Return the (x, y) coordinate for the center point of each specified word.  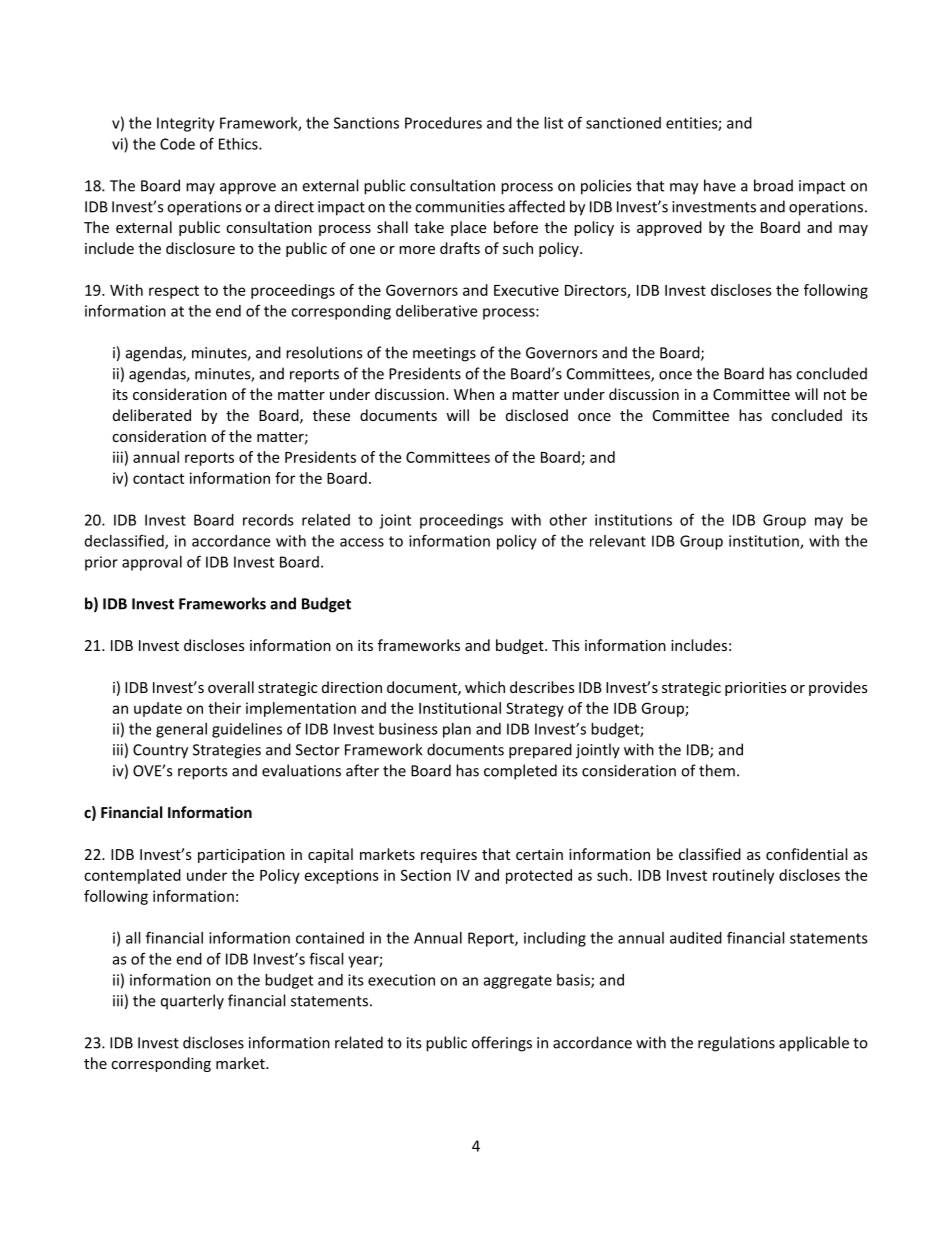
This (566, 645)
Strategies (227, 751)
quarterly (192, 1002)
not (835, 395)
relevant (618, 541)
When (474, 394)
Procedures (443, 123)
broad (773, 185)
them (717, 770)
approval (152, 563)
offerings (502, 1044)
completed (520, 772)
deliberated (152, 415)
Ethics (239, 144)
